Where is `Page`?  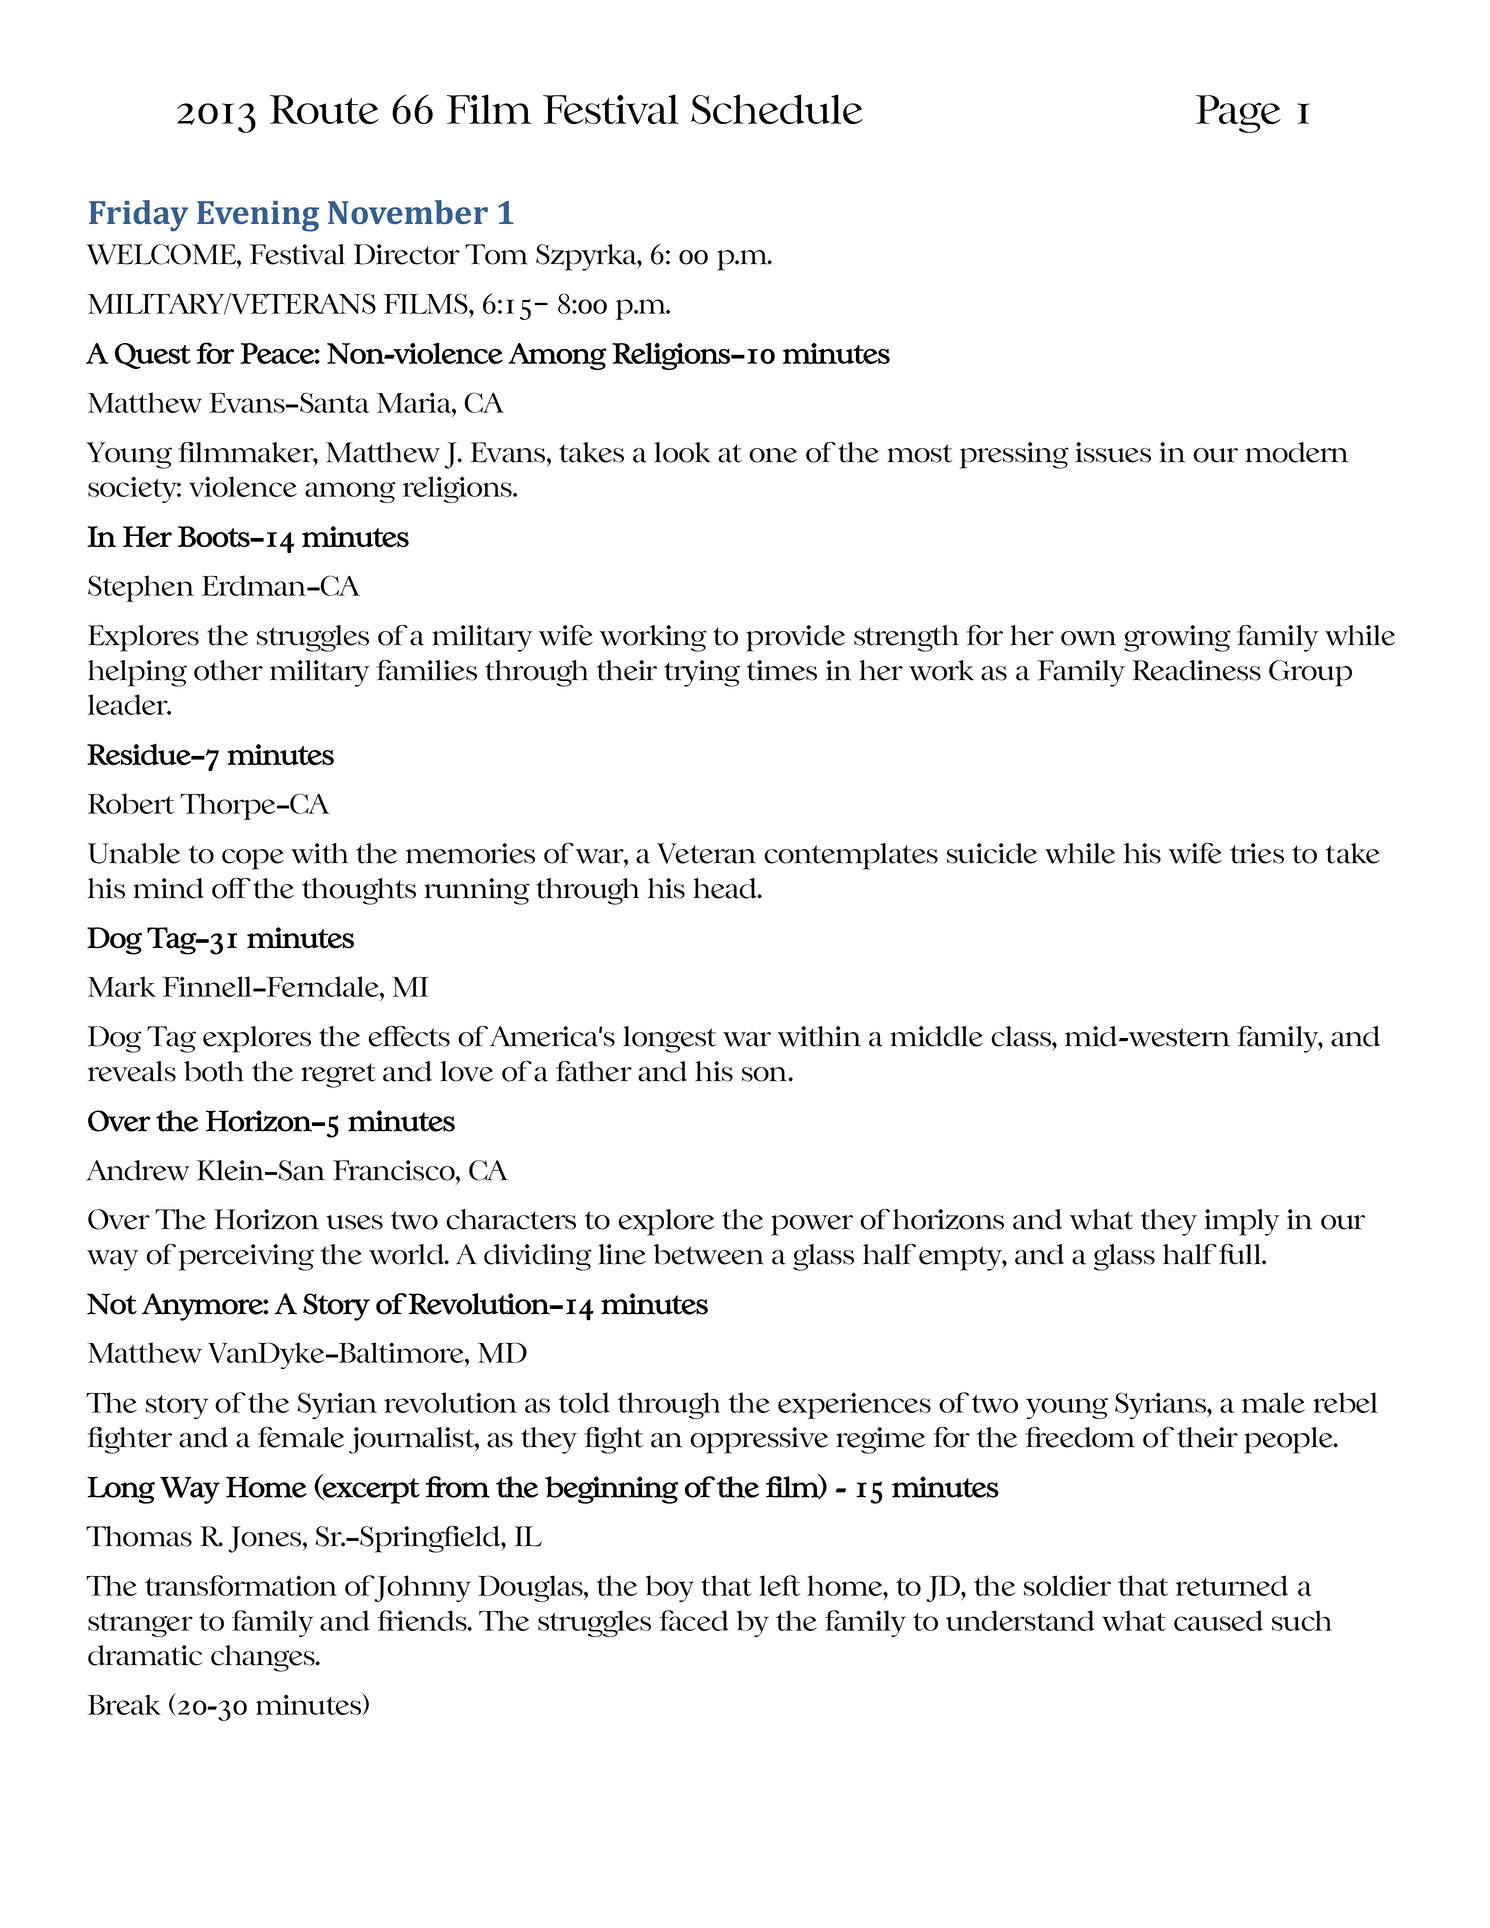 Page is located at coordinates (1238, 114).
